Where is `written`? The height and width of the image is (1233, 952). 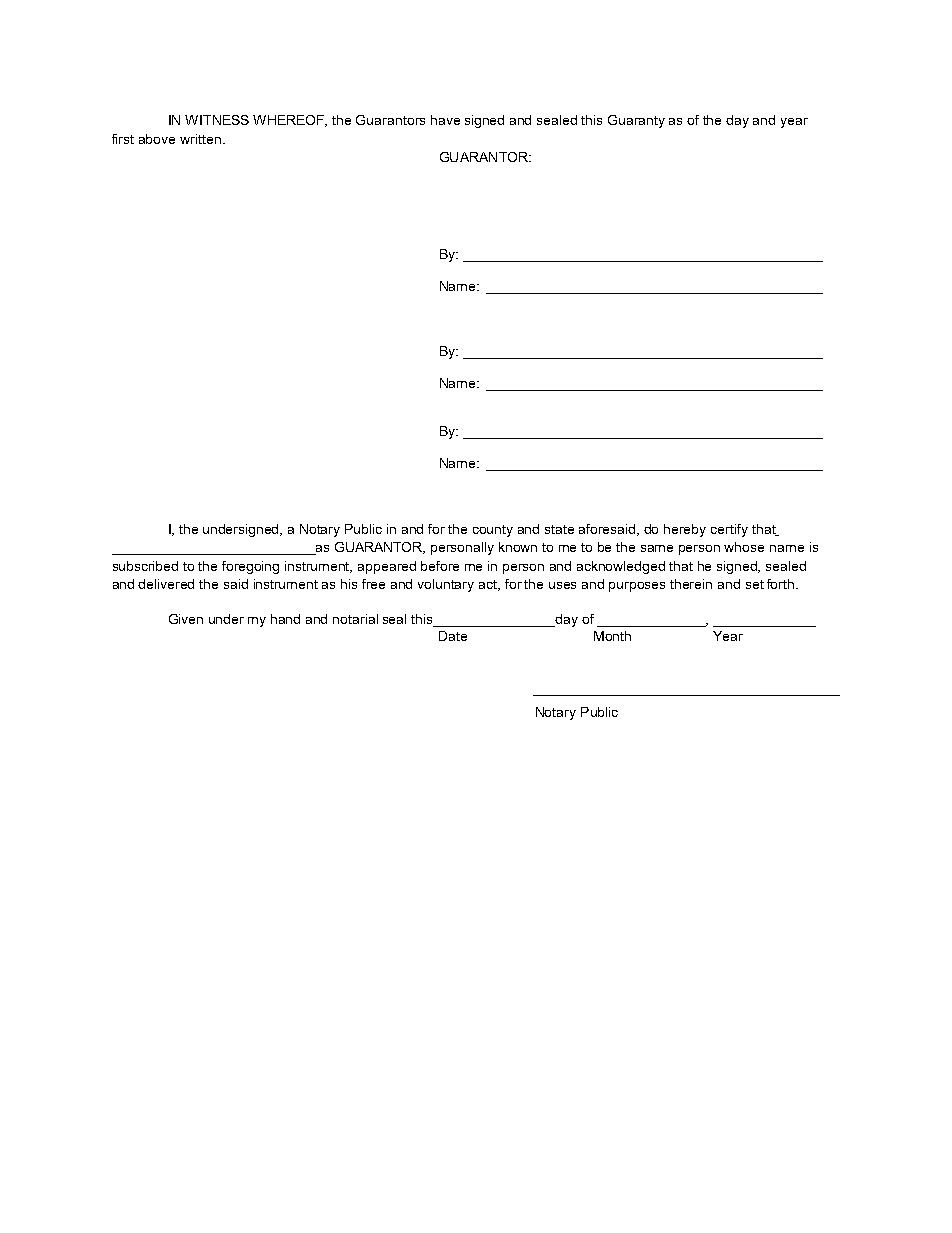 written is located at coordinates (200, 139).
